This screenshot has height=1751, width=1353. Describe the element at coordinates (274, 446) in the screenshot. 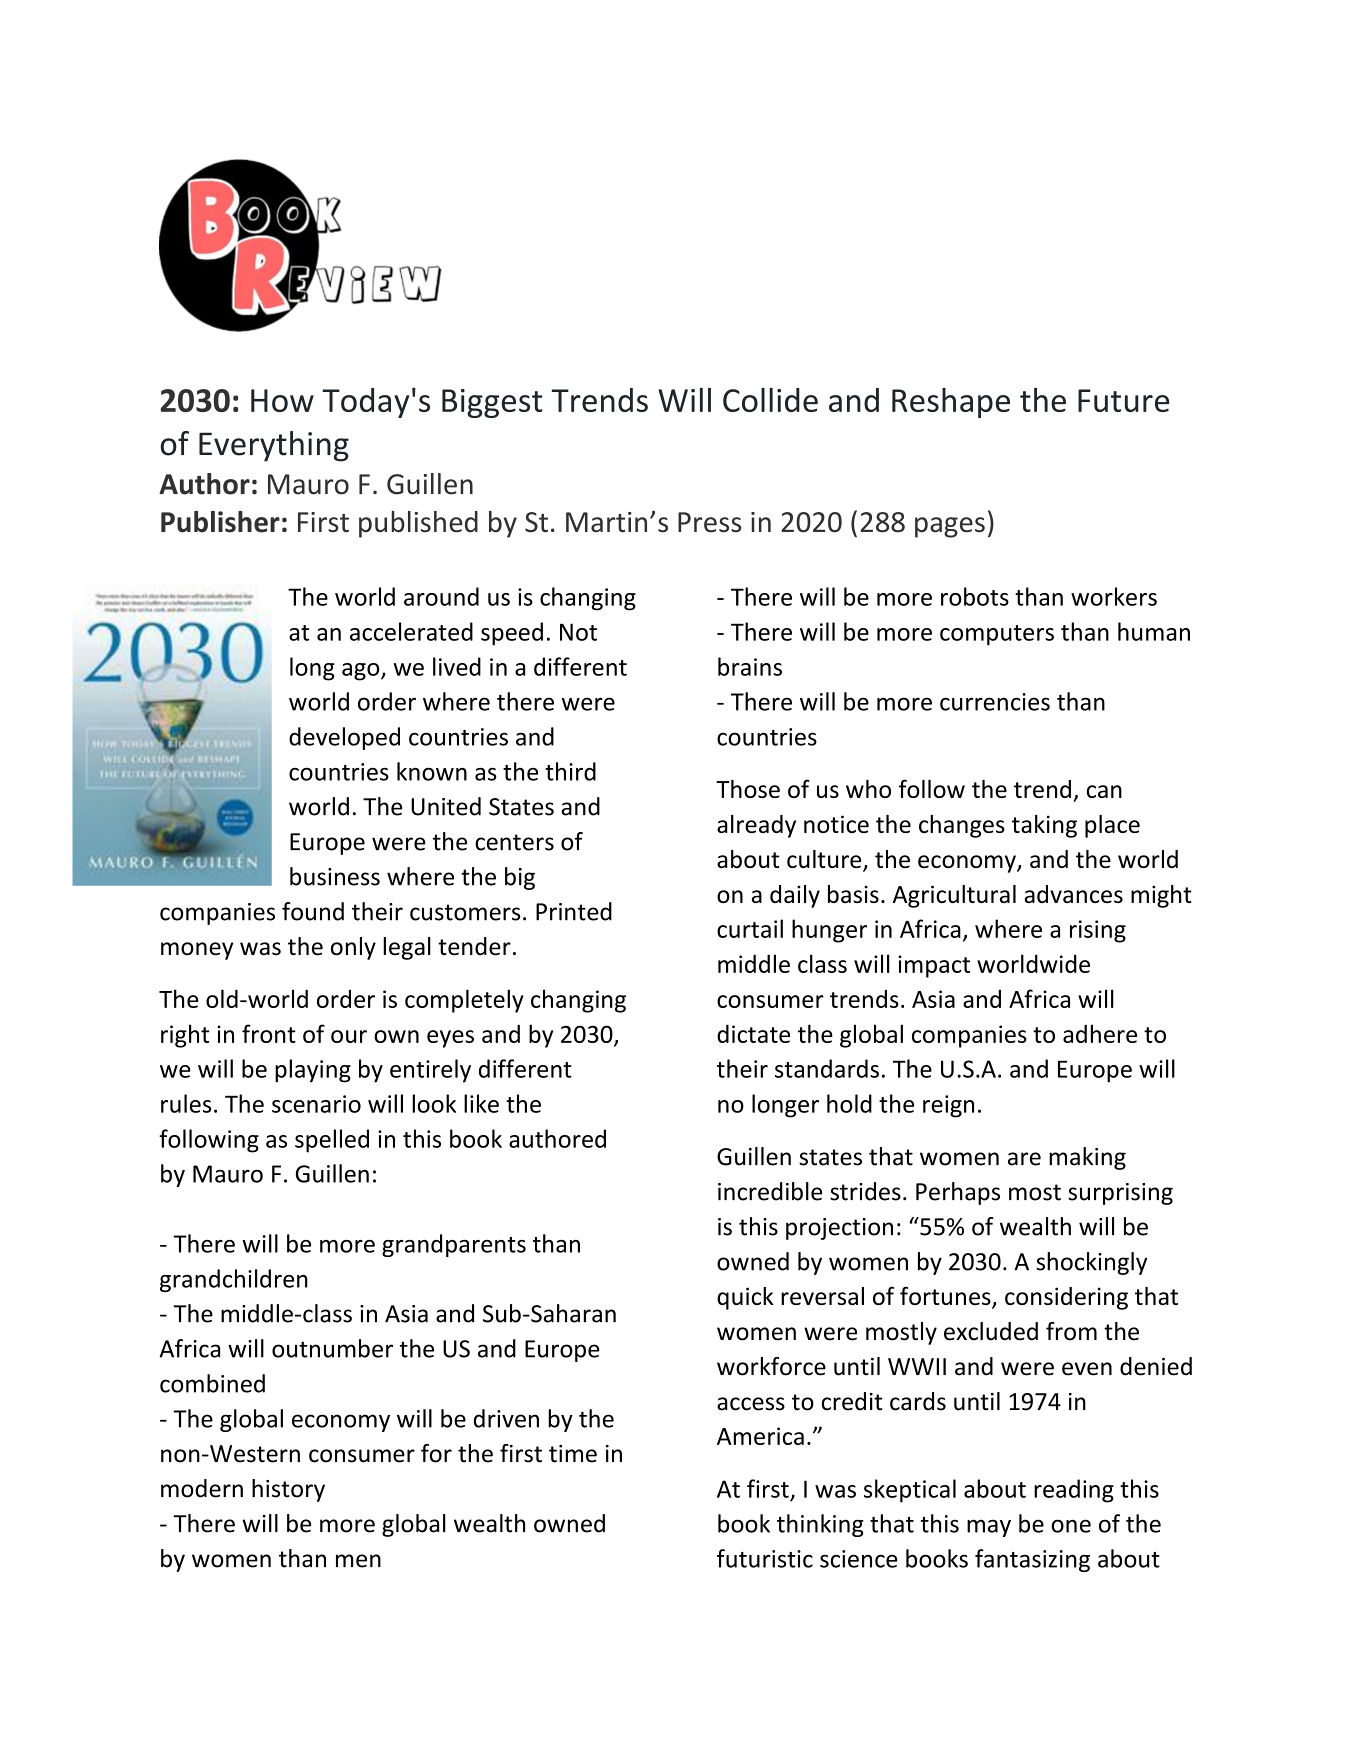

I see `Everything` at that location.
